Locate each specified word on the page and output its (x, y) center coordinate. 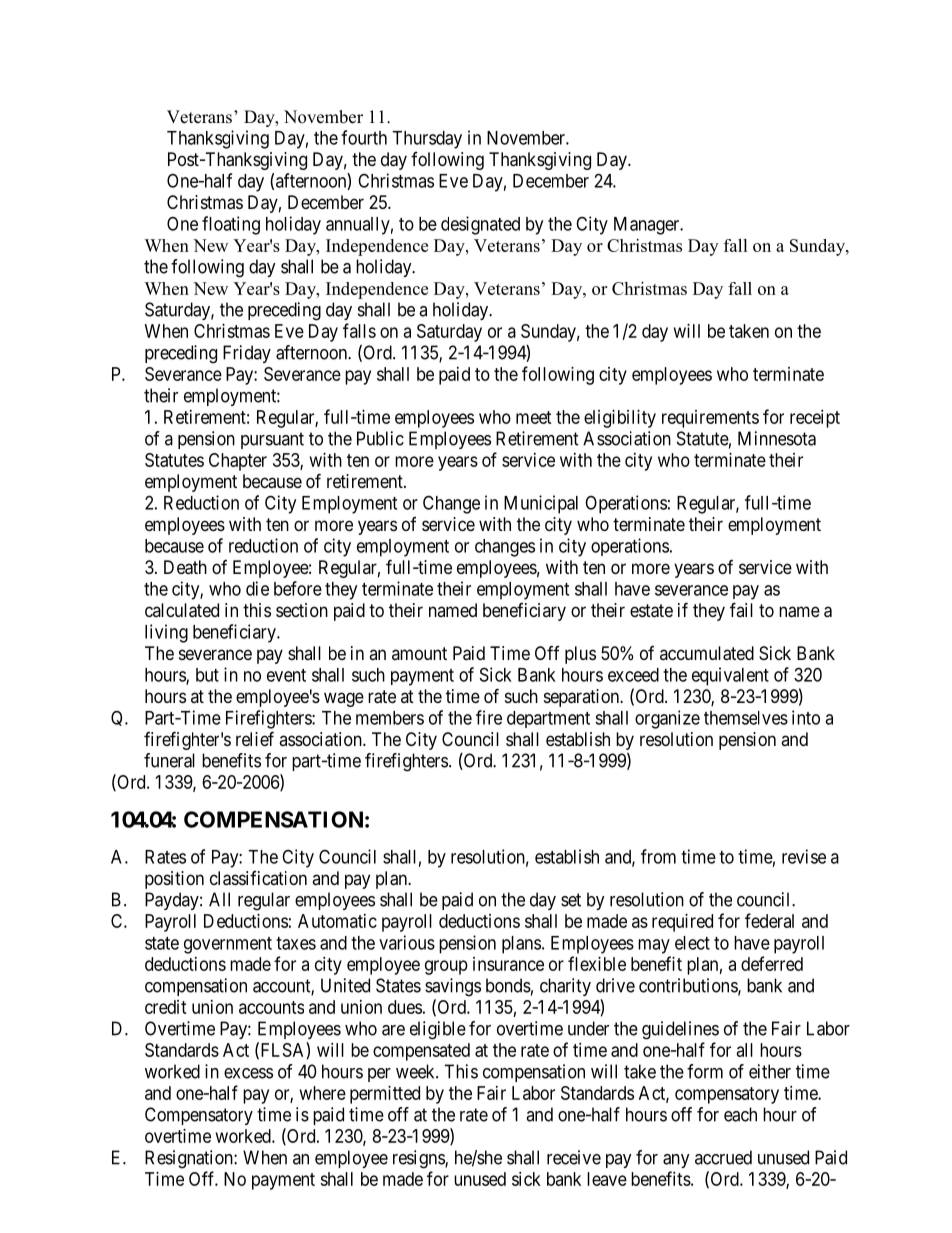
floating (231, 225)
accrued (723, 1157)
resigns (419, 1159)
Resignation (190, 1159)
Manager (648, 226)
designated (480, 225)
